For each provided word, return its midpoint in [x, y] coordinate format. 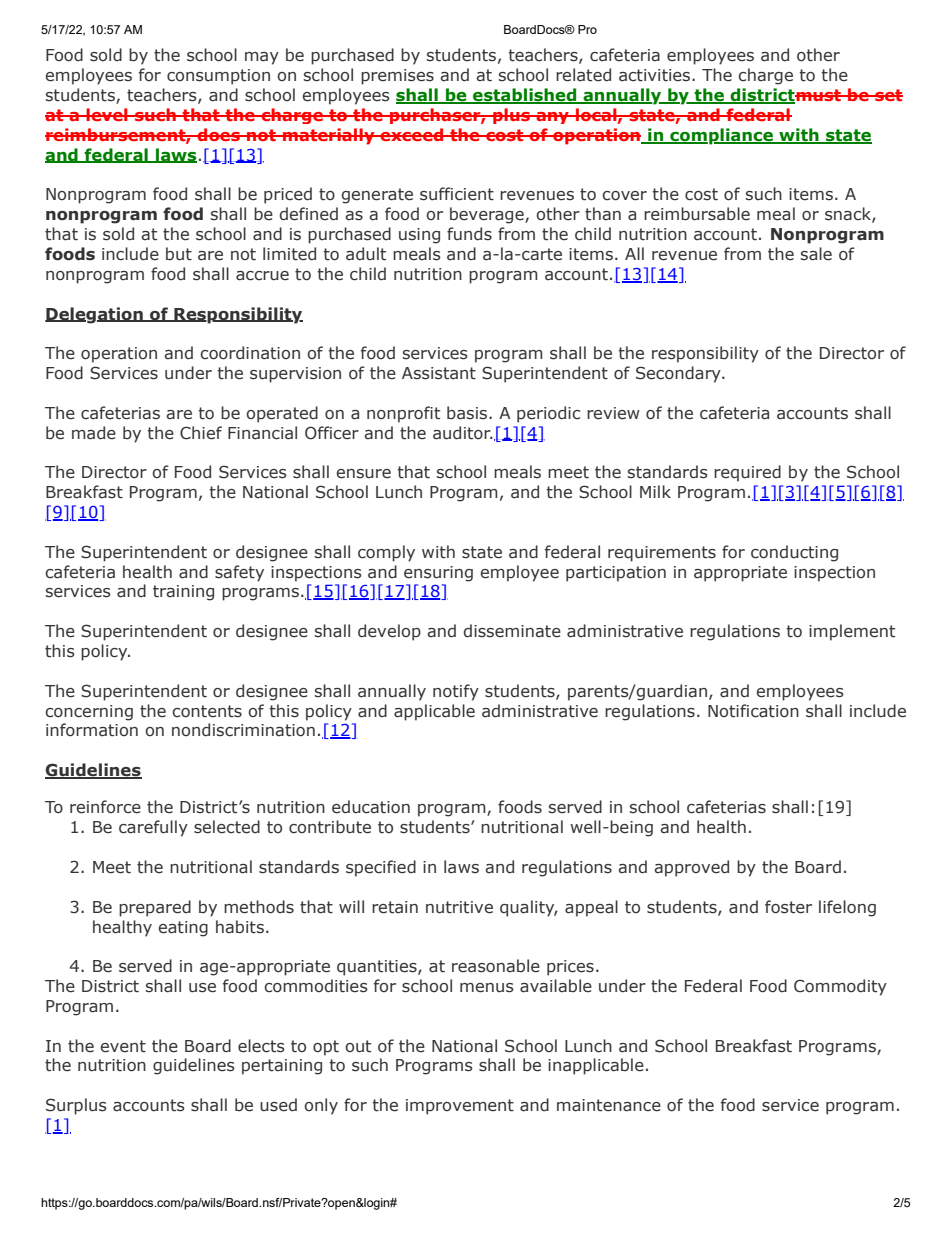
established [525, 96]
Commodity [840, 987]
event [123, 1046]
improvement [460, 1107]
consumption [218, 77]
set [888, 95]
